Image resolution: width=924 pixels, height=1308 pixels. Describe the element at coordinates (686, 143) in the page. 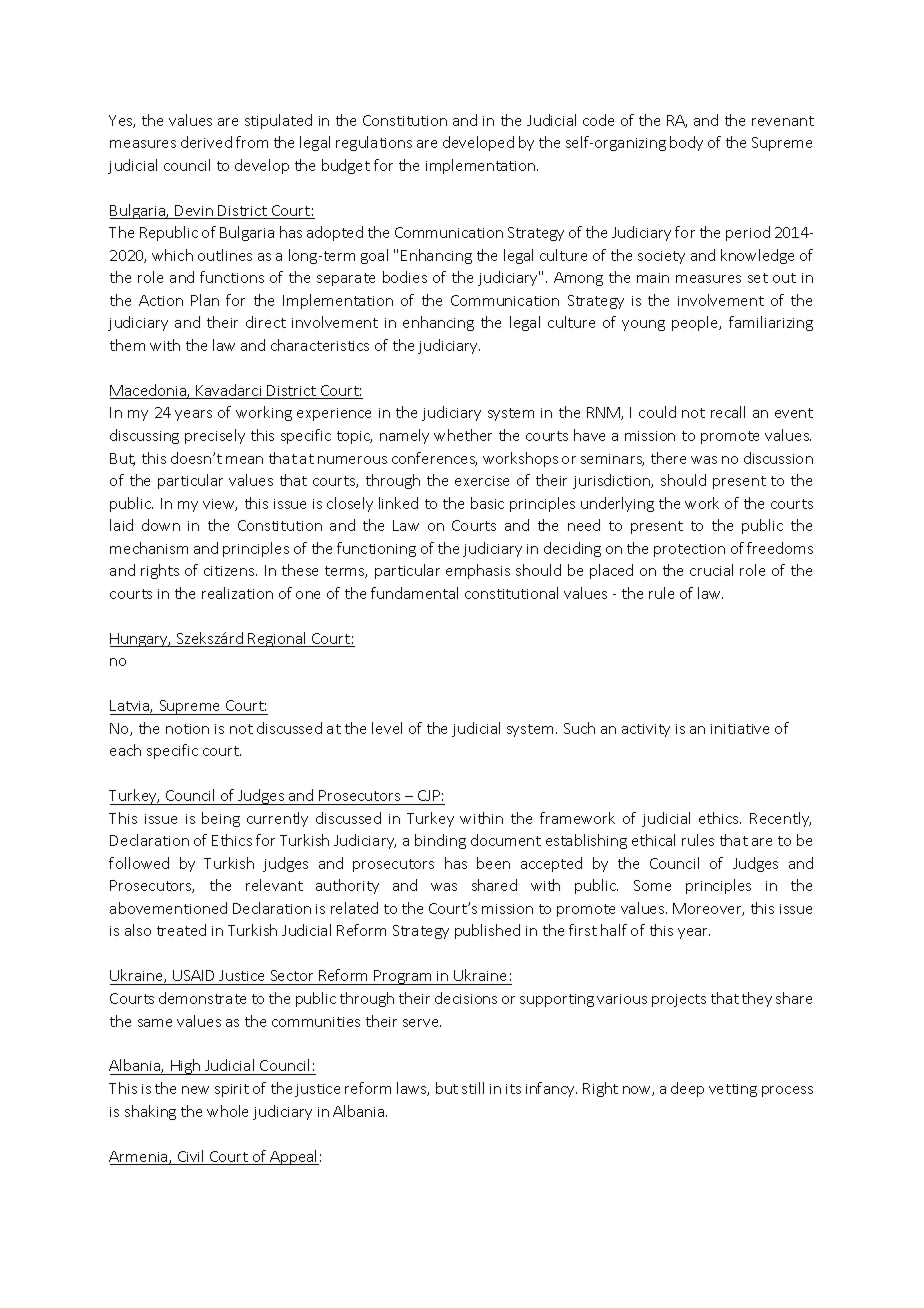

I see `body` at that location.
